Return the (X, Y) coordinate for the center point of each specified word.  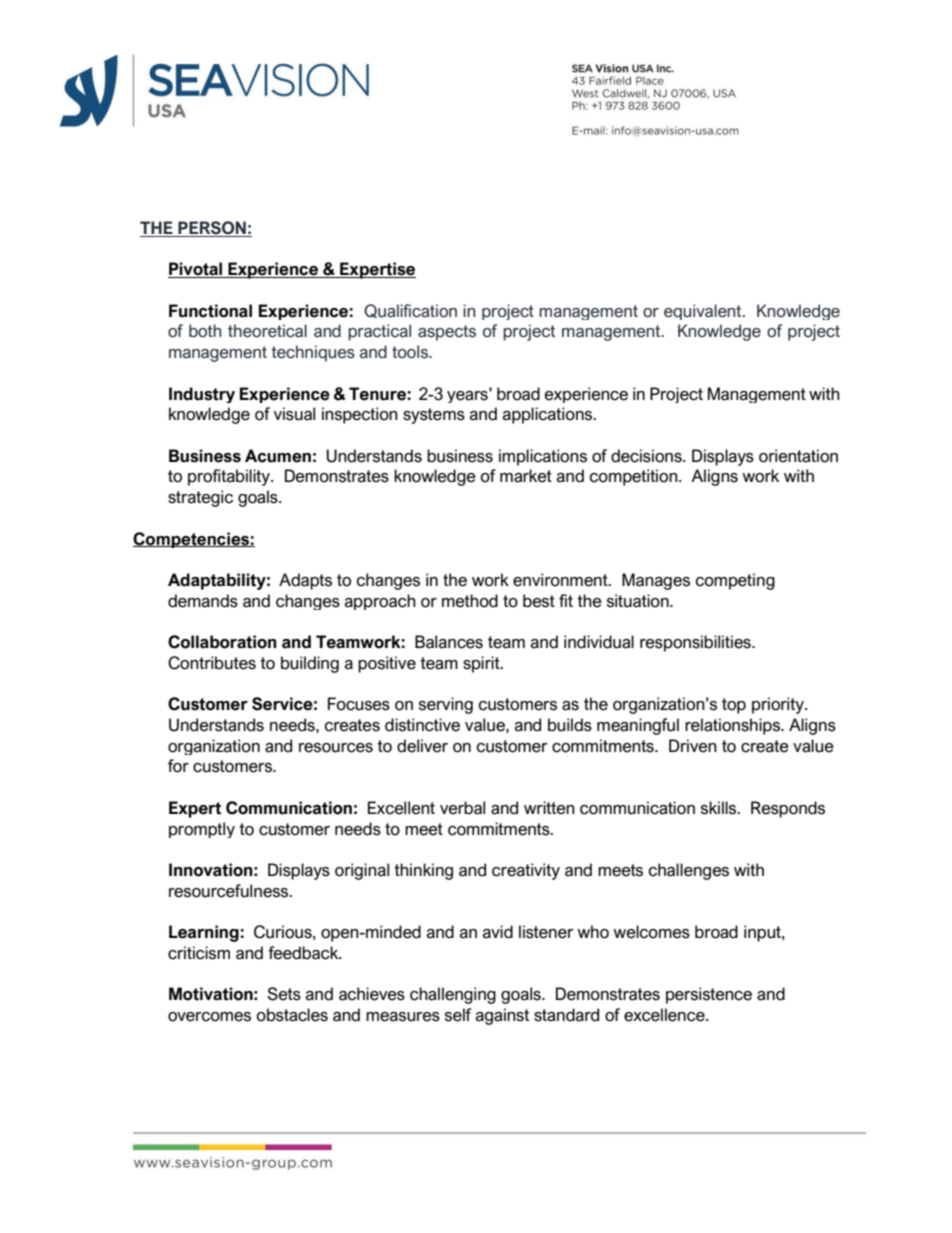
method (470, 601)
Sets (284, 994)
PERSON (212, 229)
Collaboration (222, 642)
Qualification (410, 311)
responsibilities (696, 643)
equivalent (704, 312)
